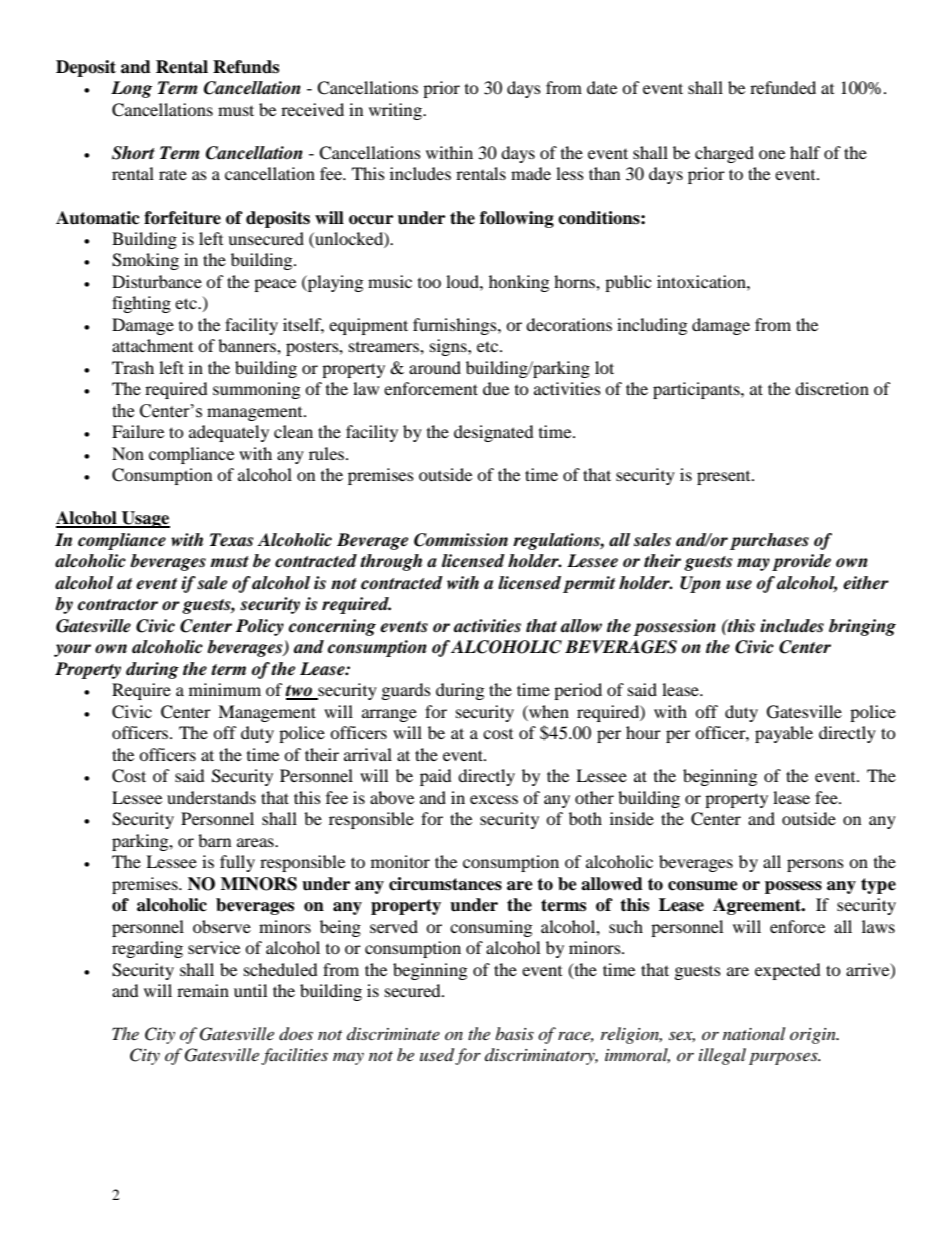 The height and width of the screenshot is (1233, 952). What do you see at coordinates (138, 431) in the screenshot?
I see `Failure` at bounding box center [138, 431].
